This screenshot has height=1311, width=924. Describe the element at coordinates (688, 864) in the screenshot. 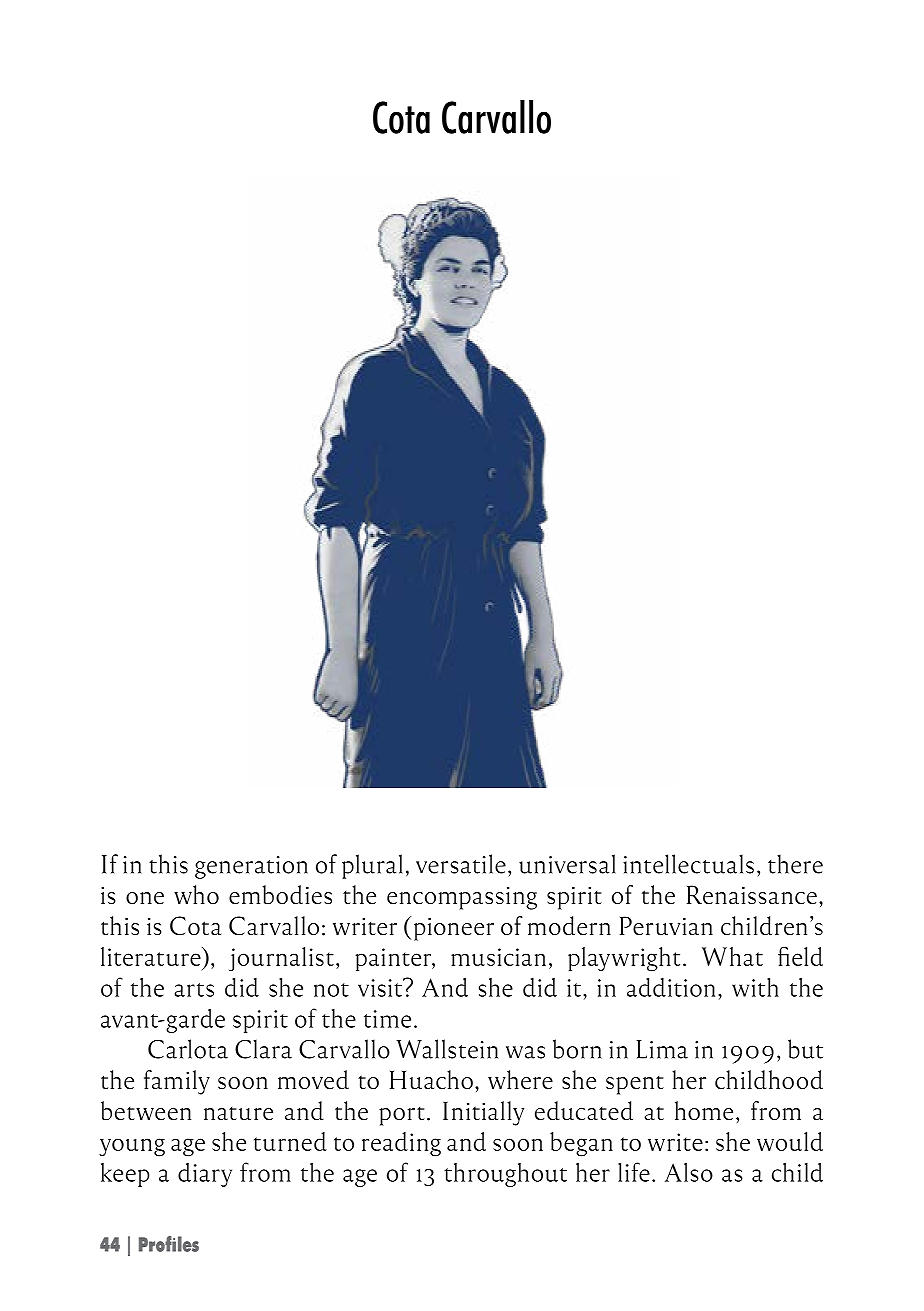

I see `intellectuals` at that location.
